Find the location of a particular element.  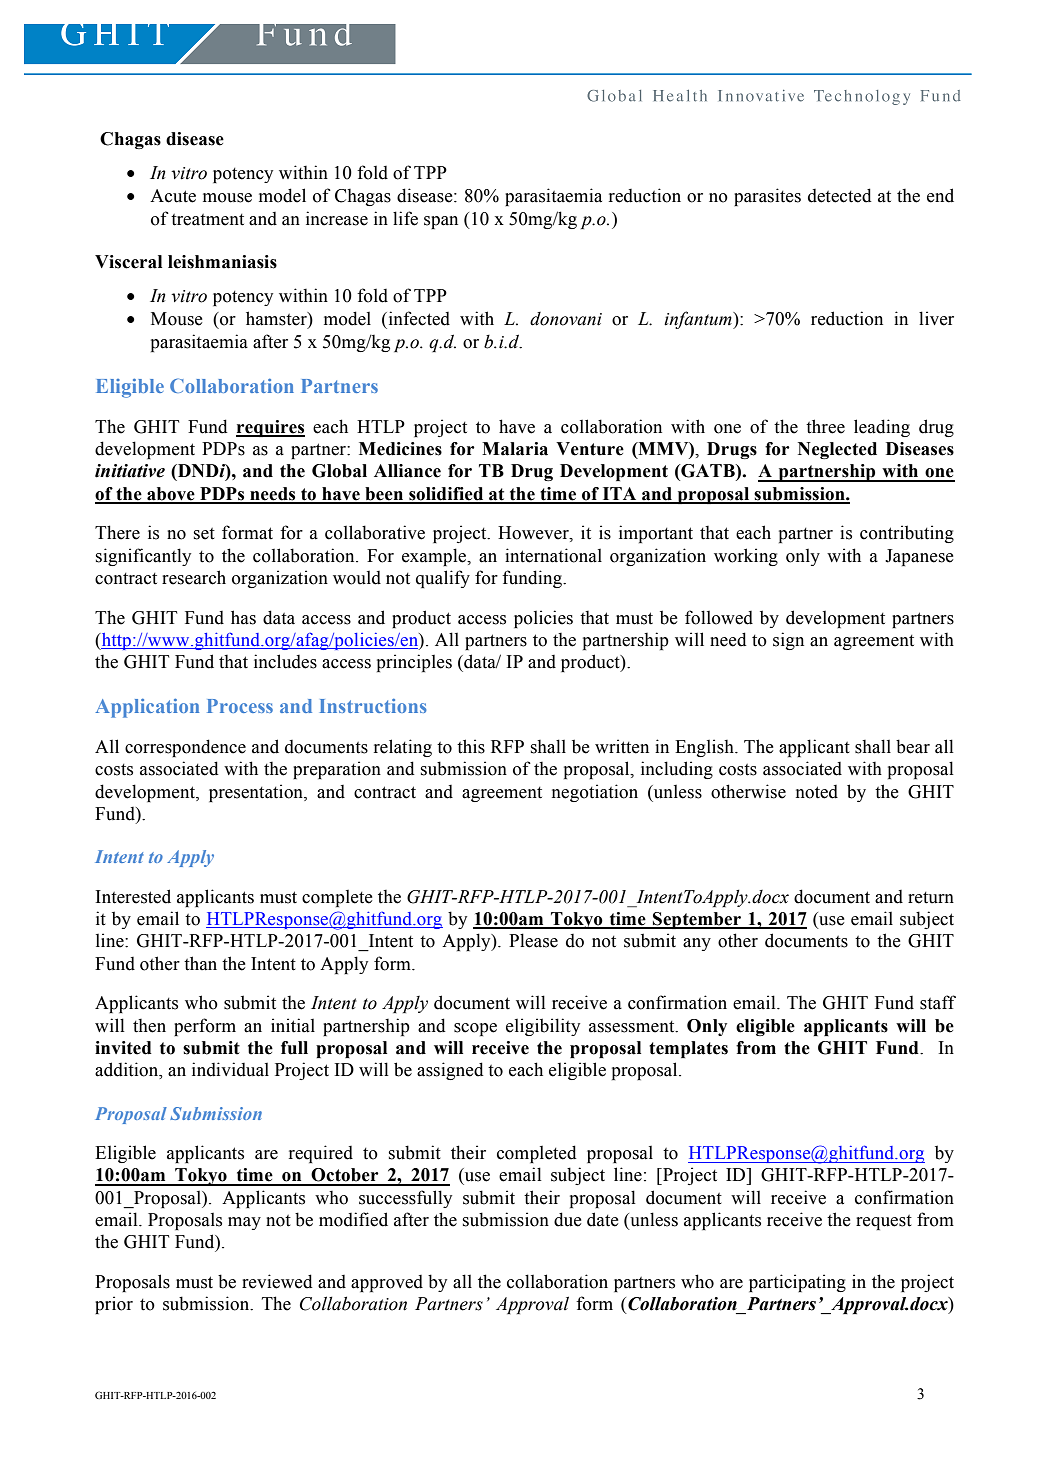

this is located at coordinates (471, 746).
